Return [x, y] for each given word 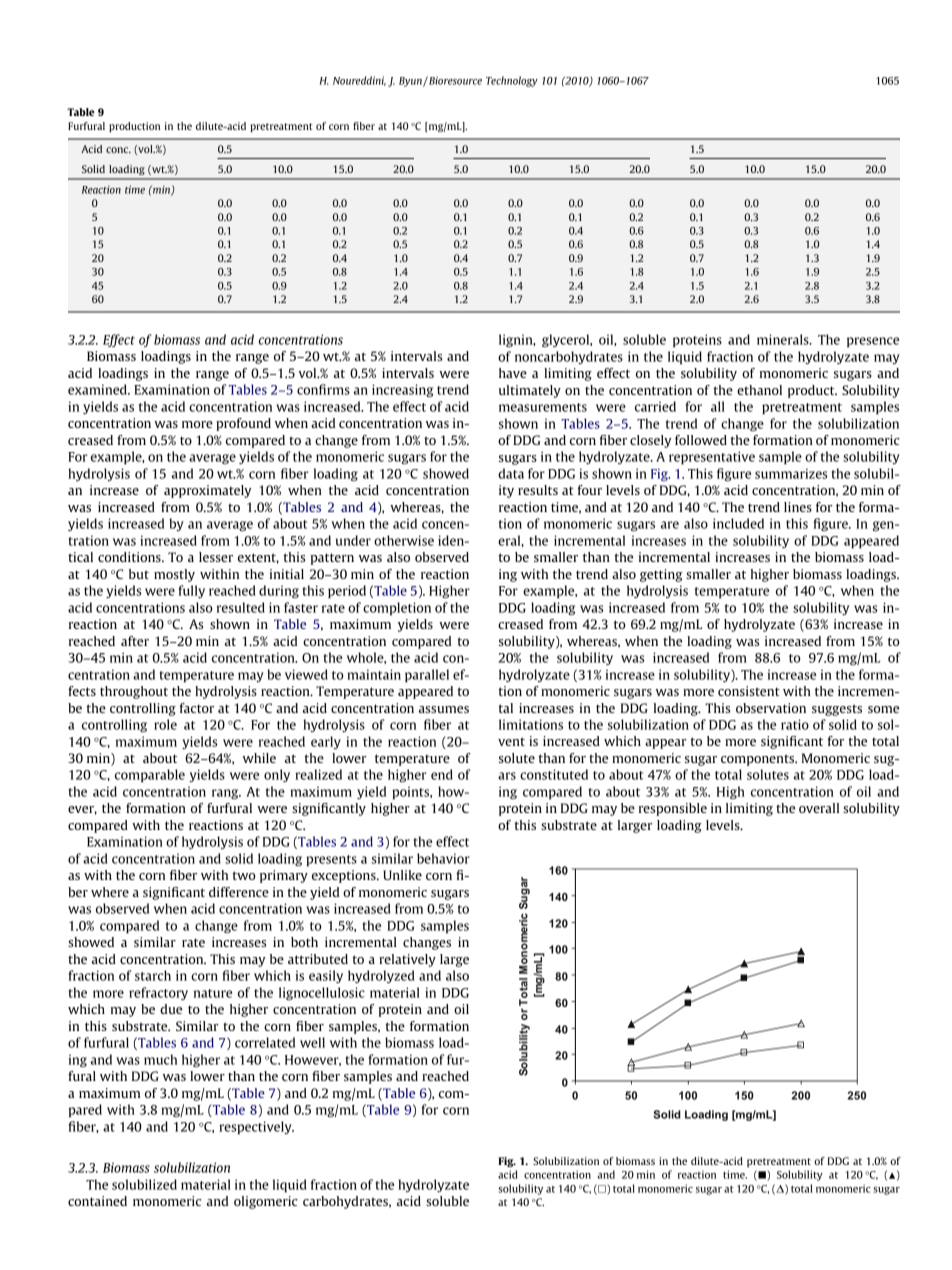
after [135, 641]
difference [239, 892]
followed [701, 440]
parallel [427, 676]
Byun [411, 82]
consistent [749, 691]
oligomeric [266, 1202]
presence [873, 342]
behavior [443, 858]
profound [243, 424]
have [513, 373]
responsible [673, 809]
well [312, 1042]
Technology [512, 81]
